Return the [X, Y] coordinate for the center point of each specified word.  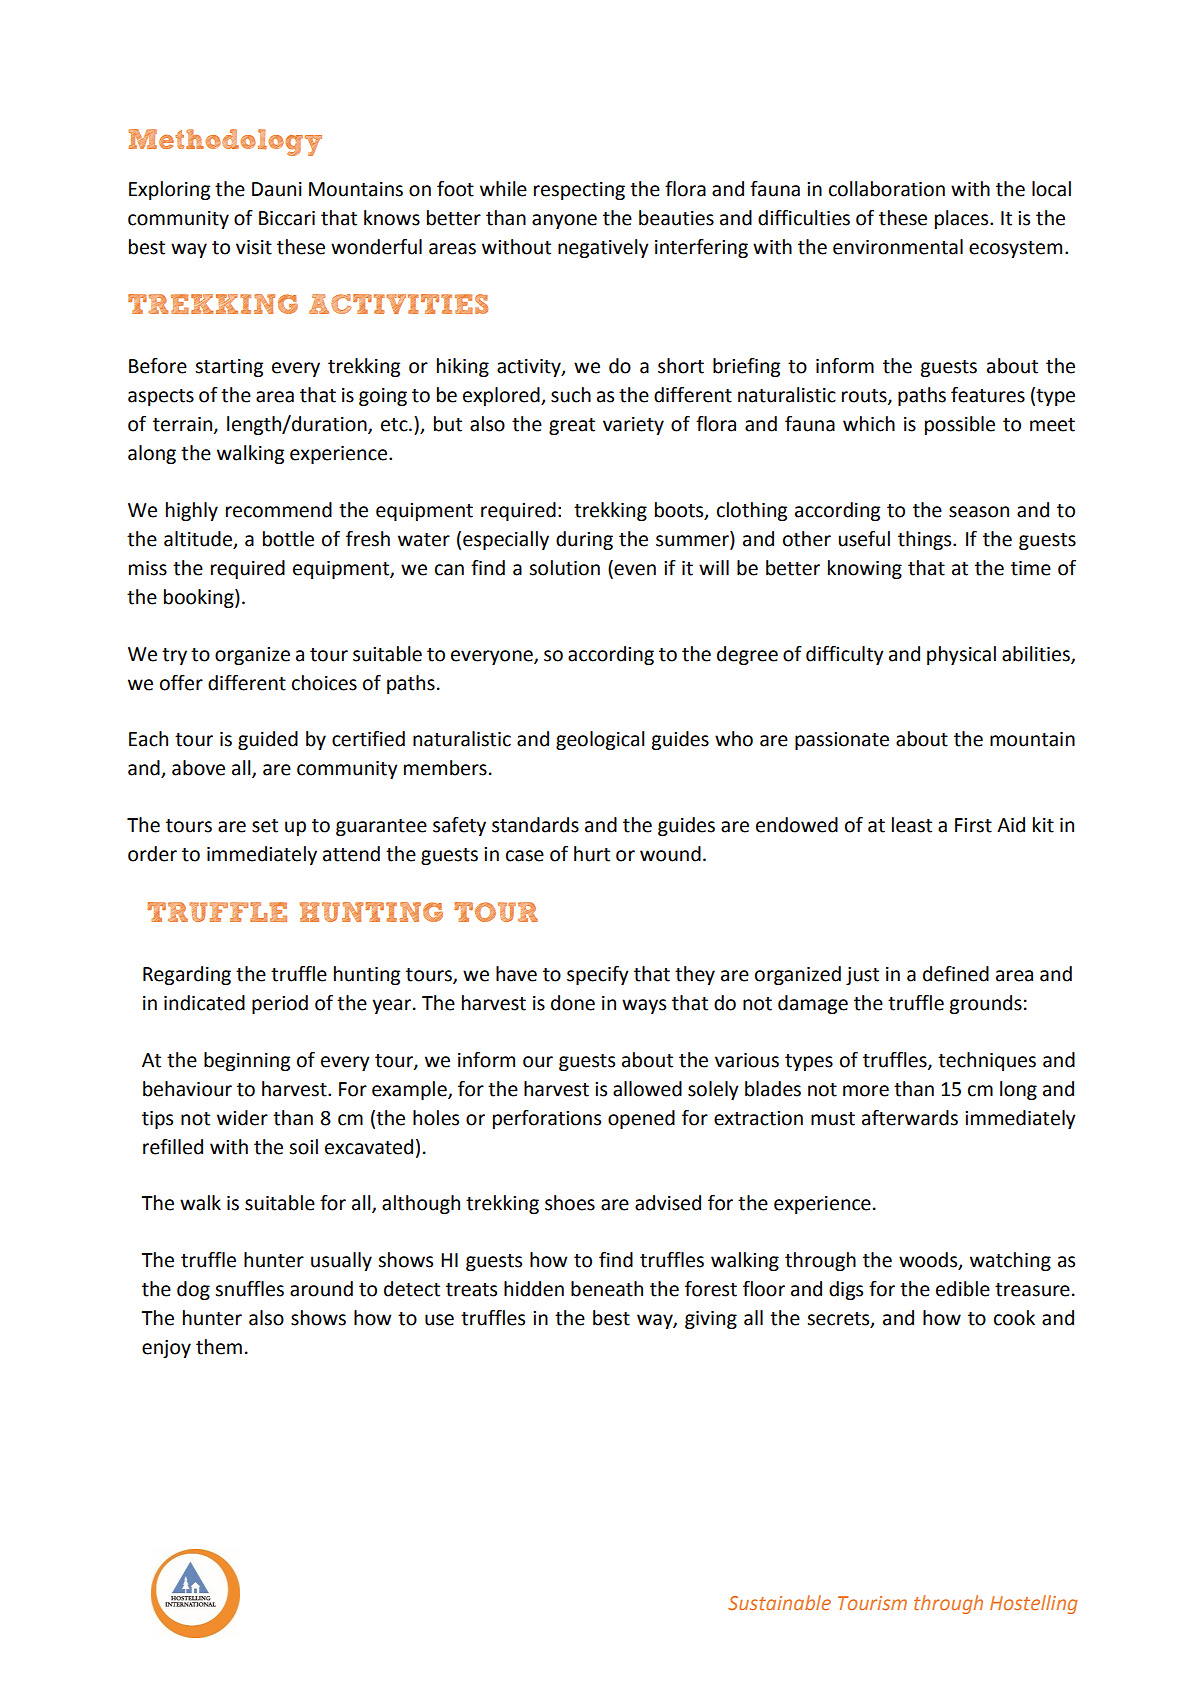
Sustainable [779, 1602]
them [219, 1347]
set [265, 826]
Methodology [225, 142]
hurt [592, 854]
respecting [579, 191]
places [963, 219]
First [973, 825]
